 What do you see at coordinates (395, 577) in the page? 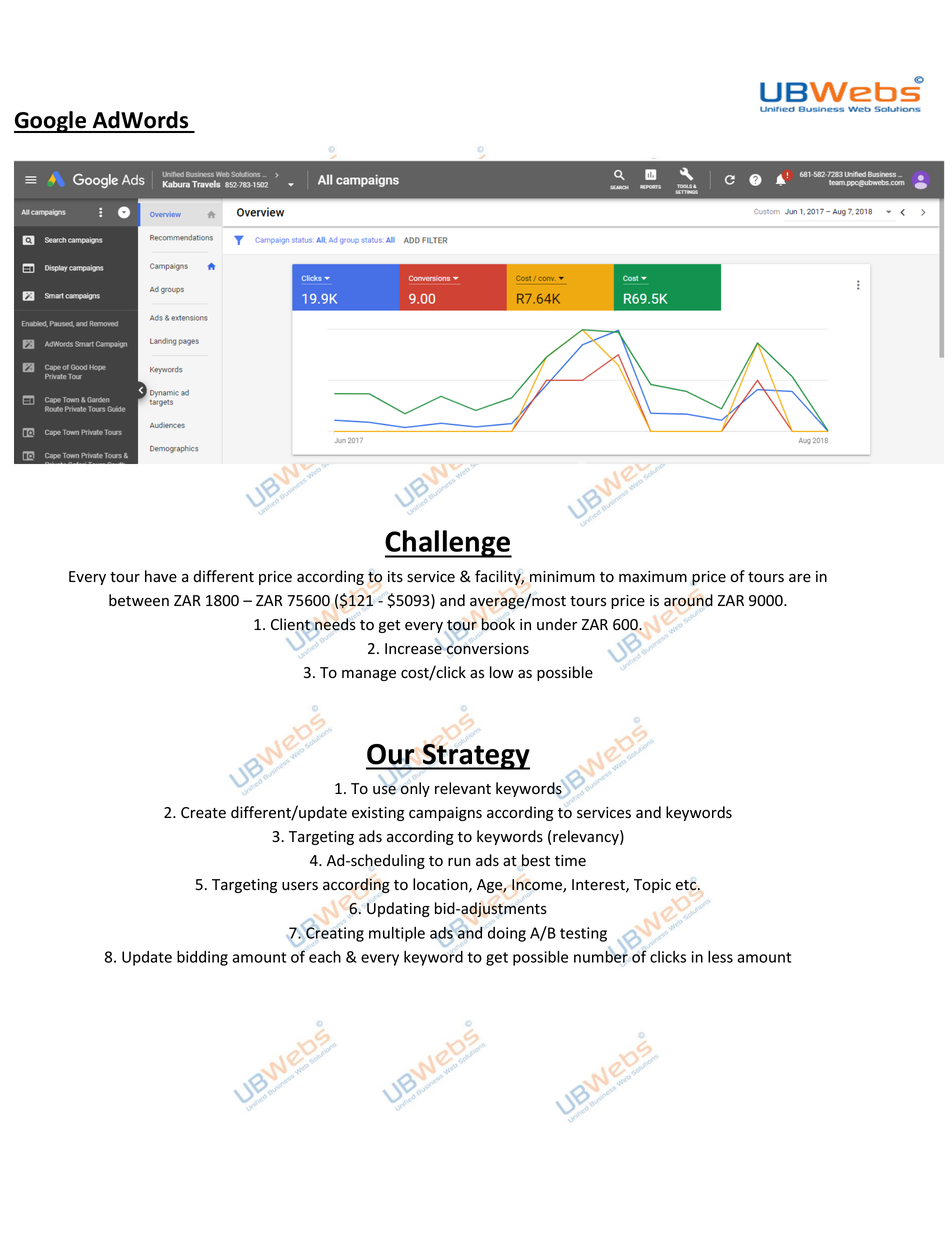
I see `its` at bounding box center [395, 577].
